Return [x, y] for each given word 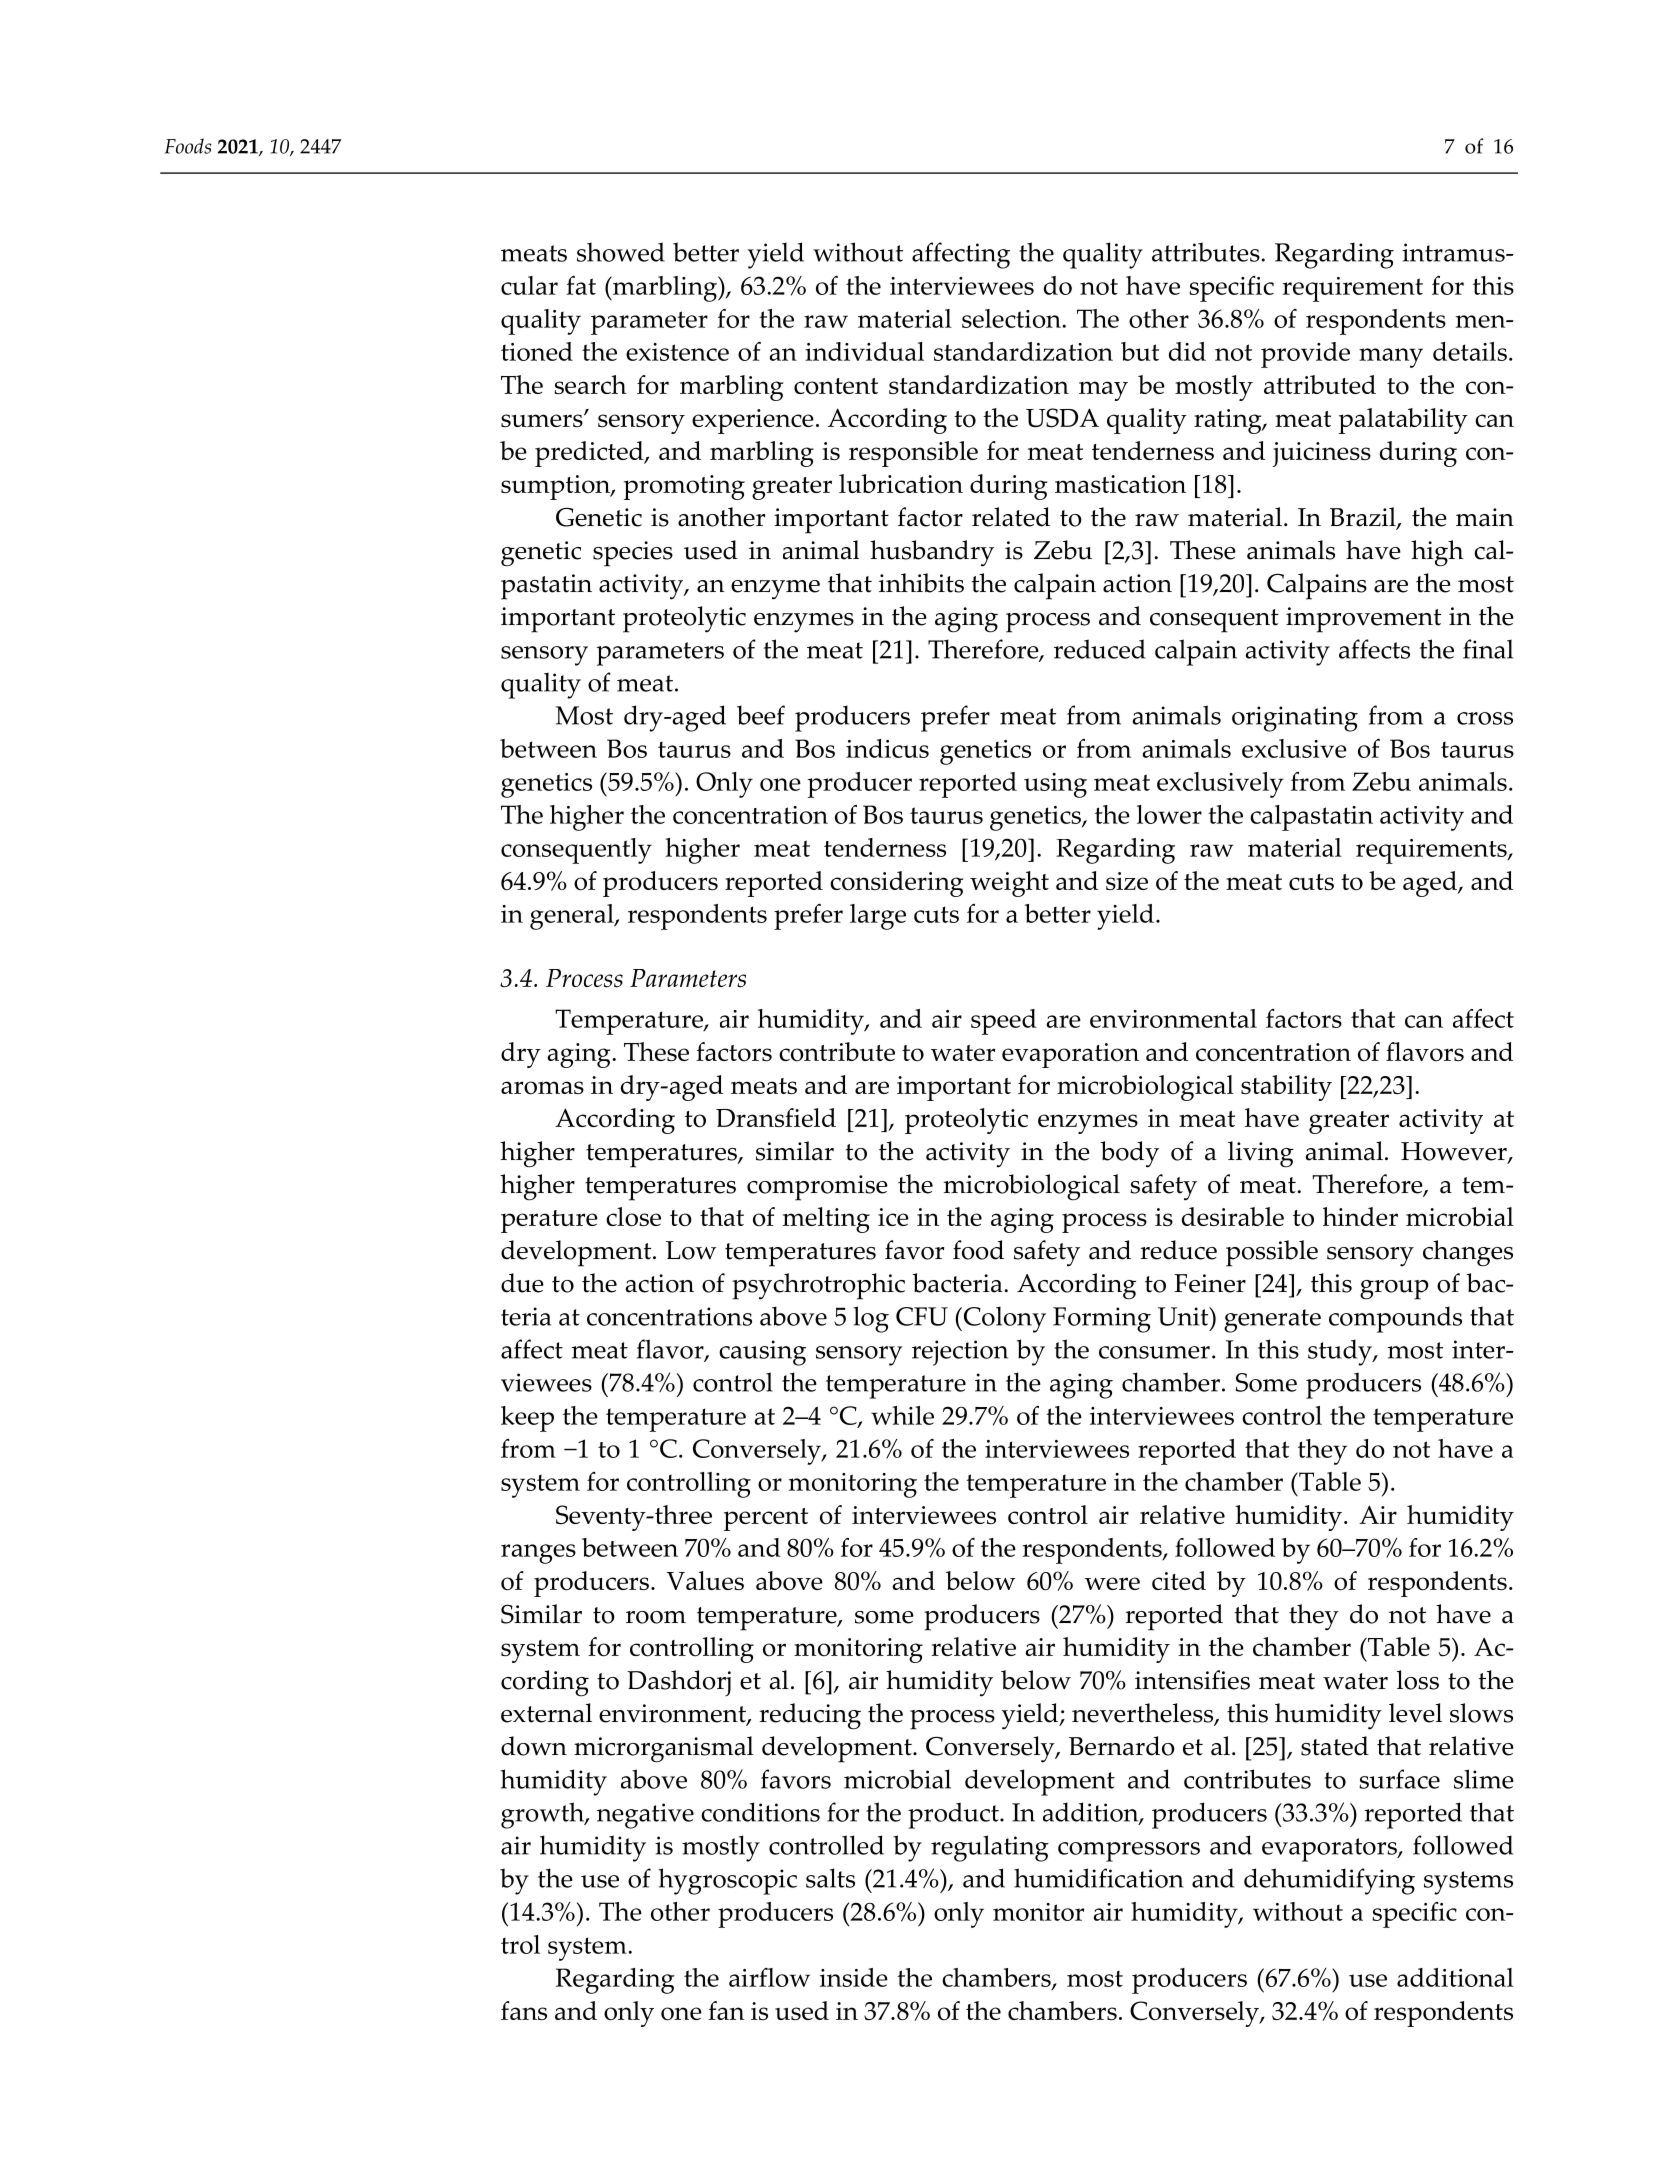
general [573, 917]
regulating [990, 1848]
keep [527, 1419]
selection [1012, 318]
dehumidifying [1329, 1881]
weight [1009, 884]
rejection [960, 1353]
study [1341, 1352]
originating [1295, 719]
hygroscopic [727, 1881]
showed [621, 252]
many [1391, 358]
